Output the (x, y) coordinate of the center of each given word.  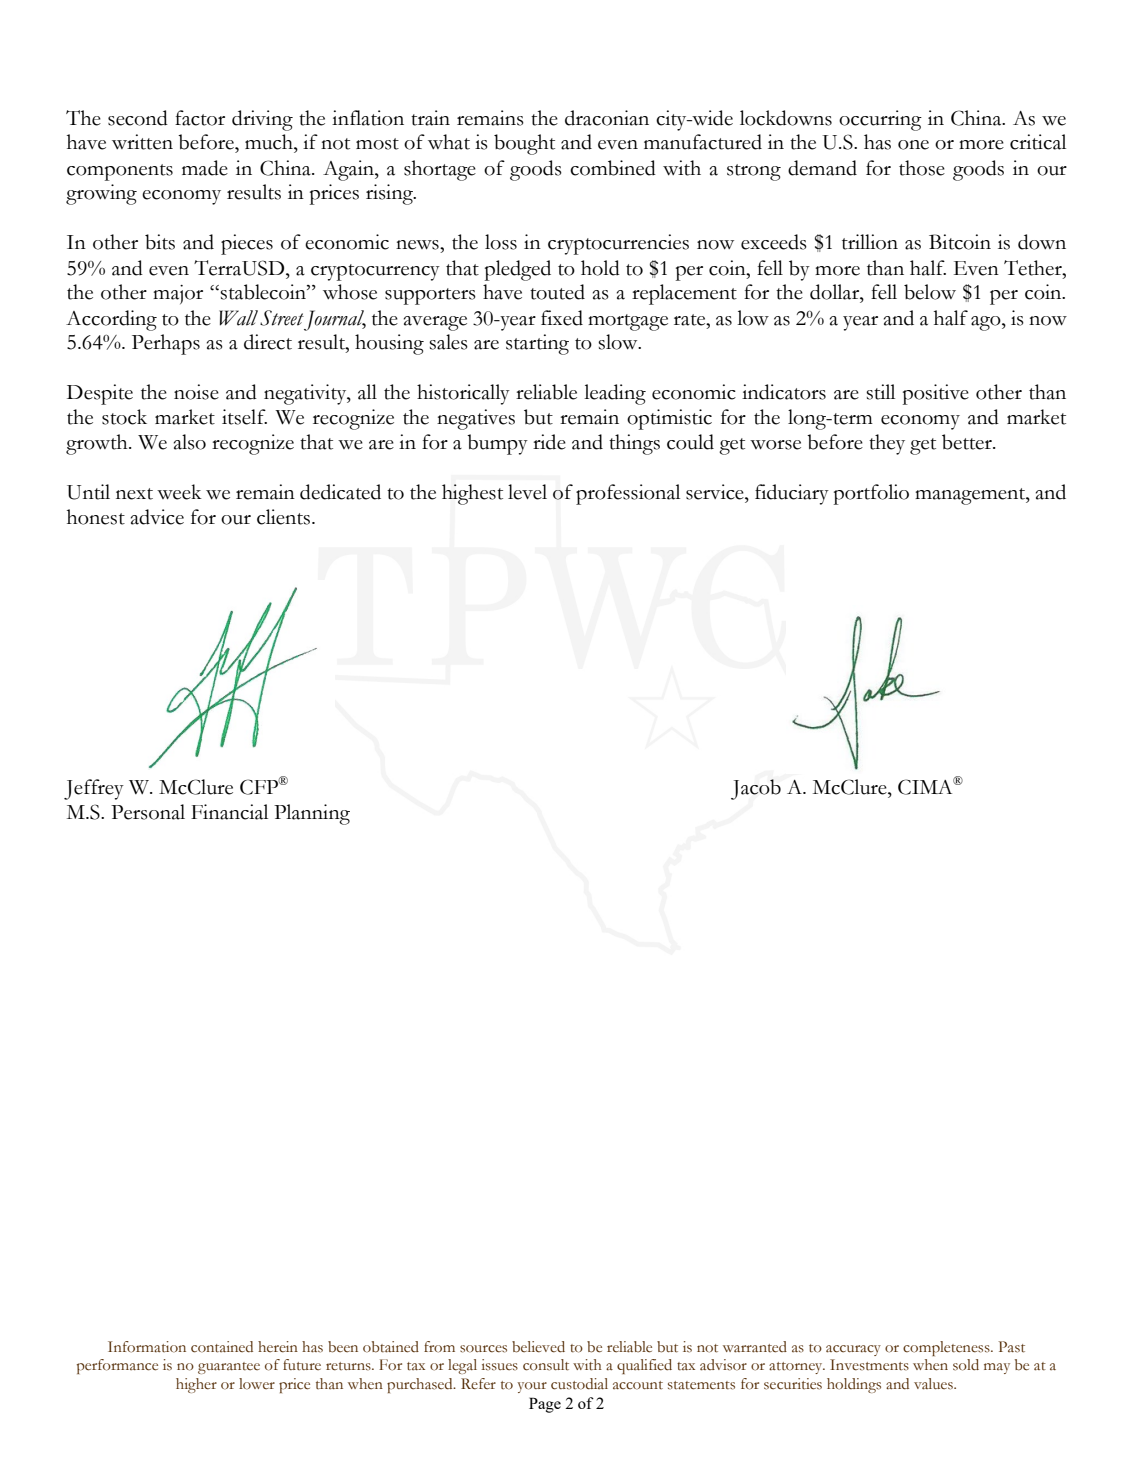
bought (524, 144)
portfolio (871, 494)
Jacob (756, 789)
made (205, 168)
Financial (229, 812)
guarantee (229, 1368)
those (922, 168)
